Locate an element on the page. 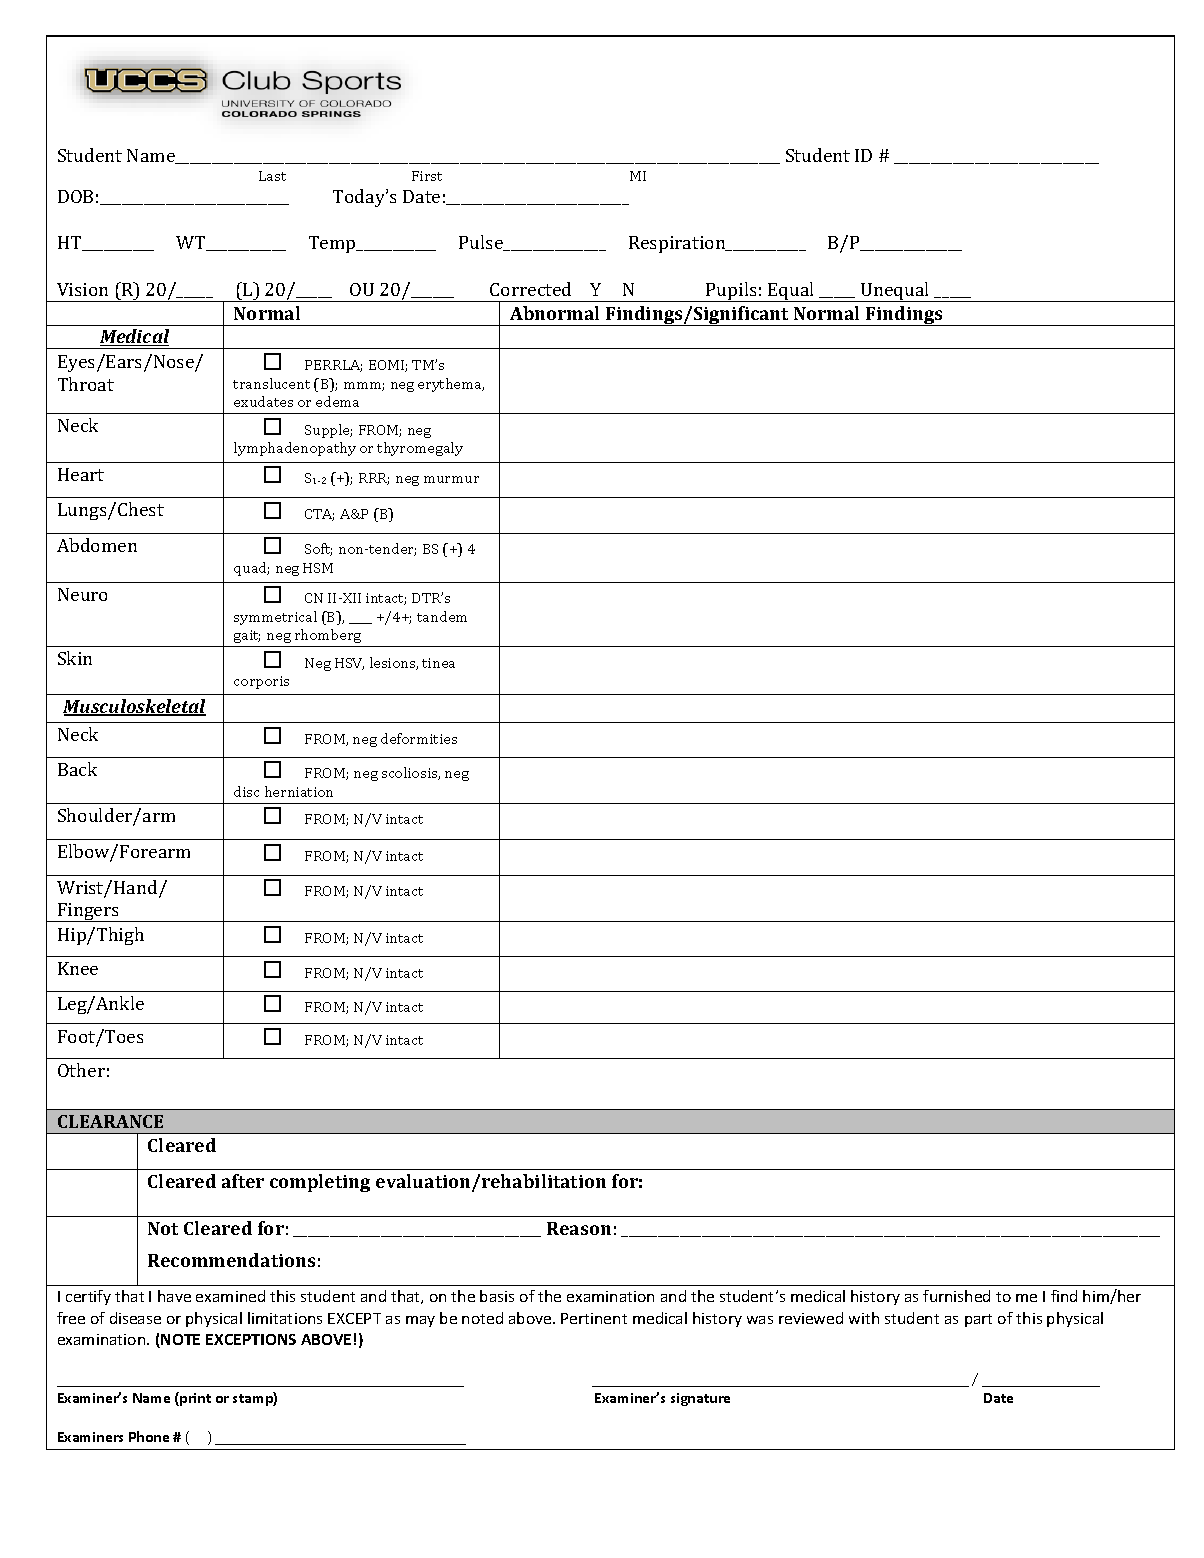 The width and height of the document is (1204, 1558). Pertinent is located at coordinates (594, 1318).
